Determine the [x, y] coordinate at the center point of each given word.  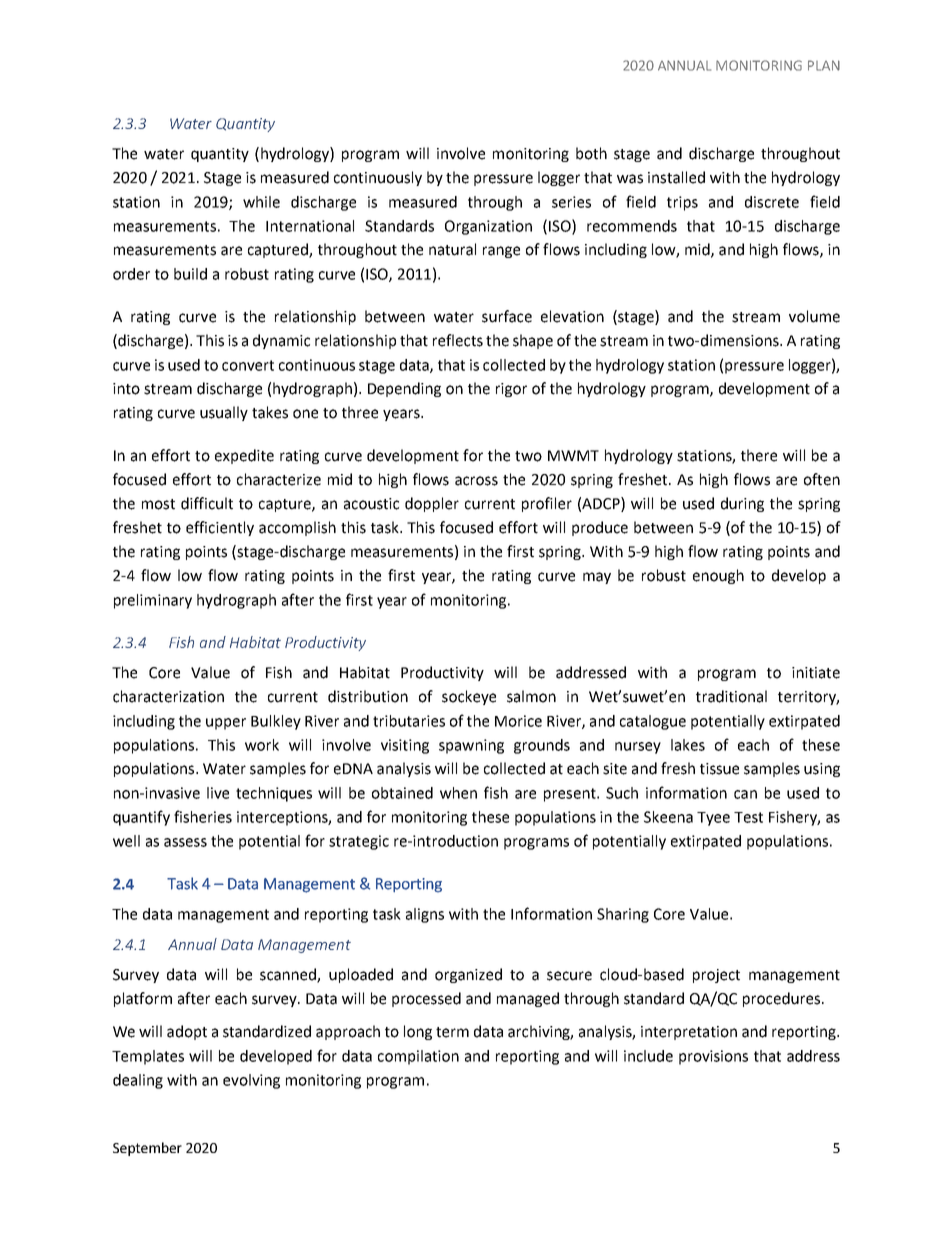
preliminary [153, 601]
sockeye [469, 697]
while [261, 202]
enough [718, 576]
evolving [251, 1081]
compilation [418, 1057]
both [591, 153]
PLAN [824, 65]
